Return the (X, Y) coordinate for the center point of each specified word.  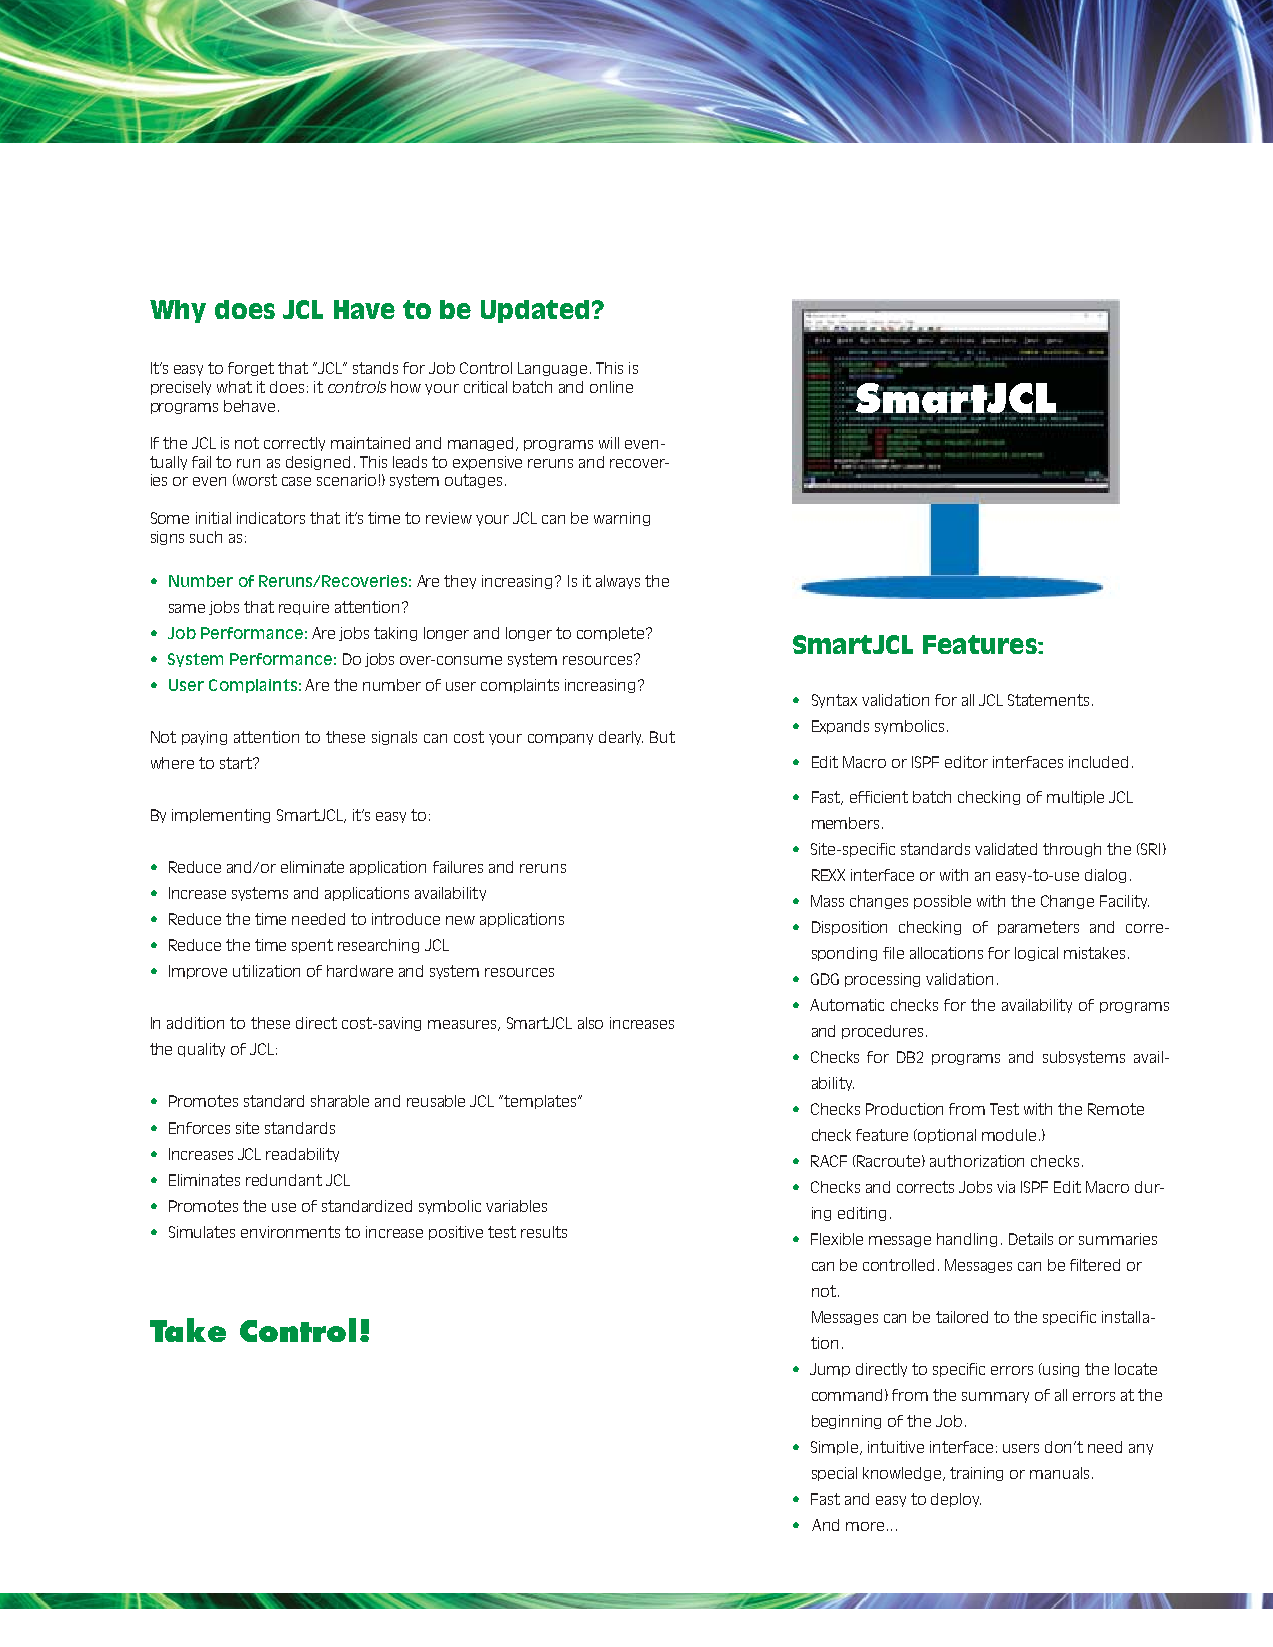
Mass (827, 901)
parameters (1038, 928)
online (611, 387)
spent (312, 946)
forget (251, 369)
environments (290, 1232)
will (609, 443)
